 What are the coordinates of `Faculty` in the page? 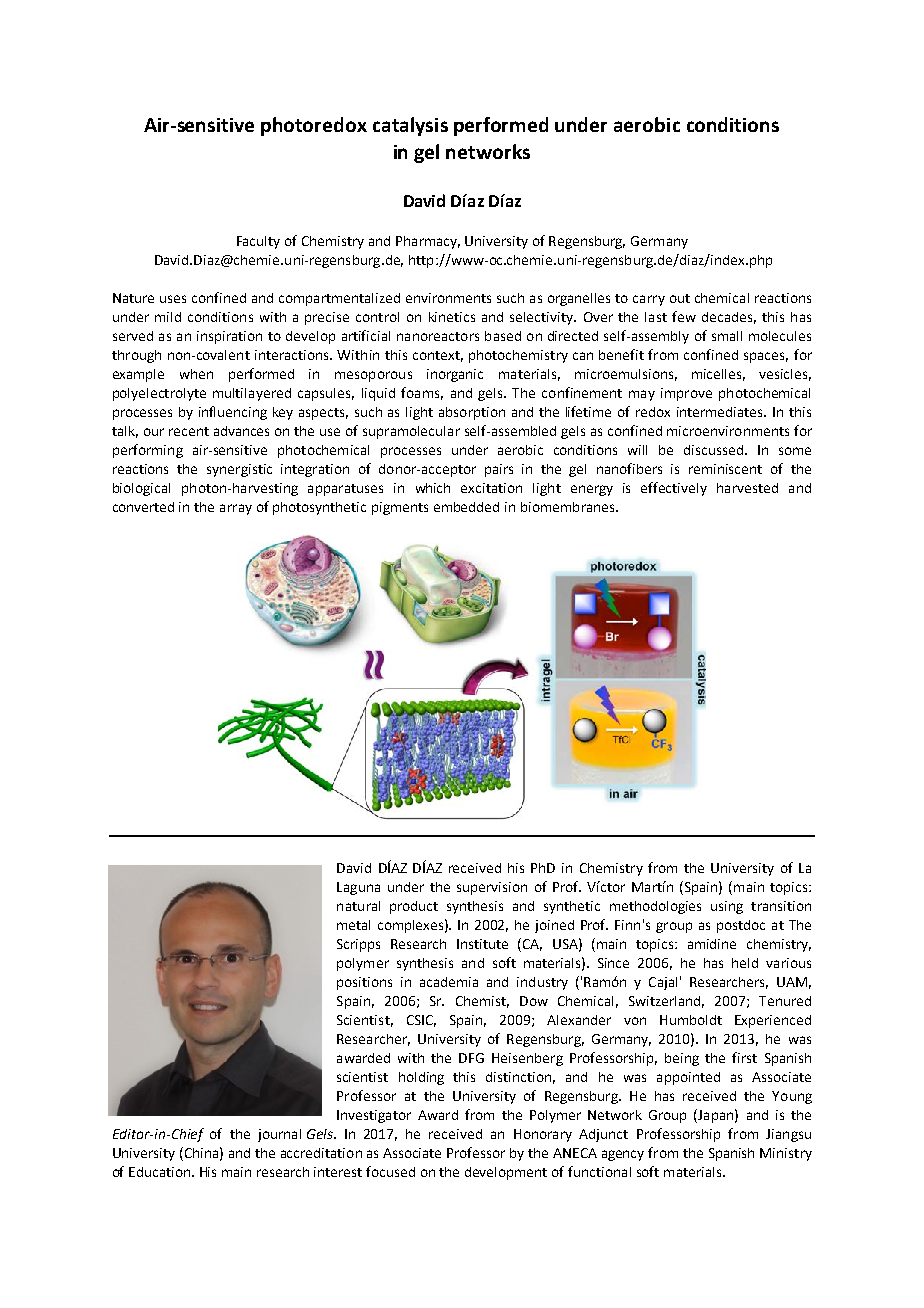 It's located at (258, 242).
